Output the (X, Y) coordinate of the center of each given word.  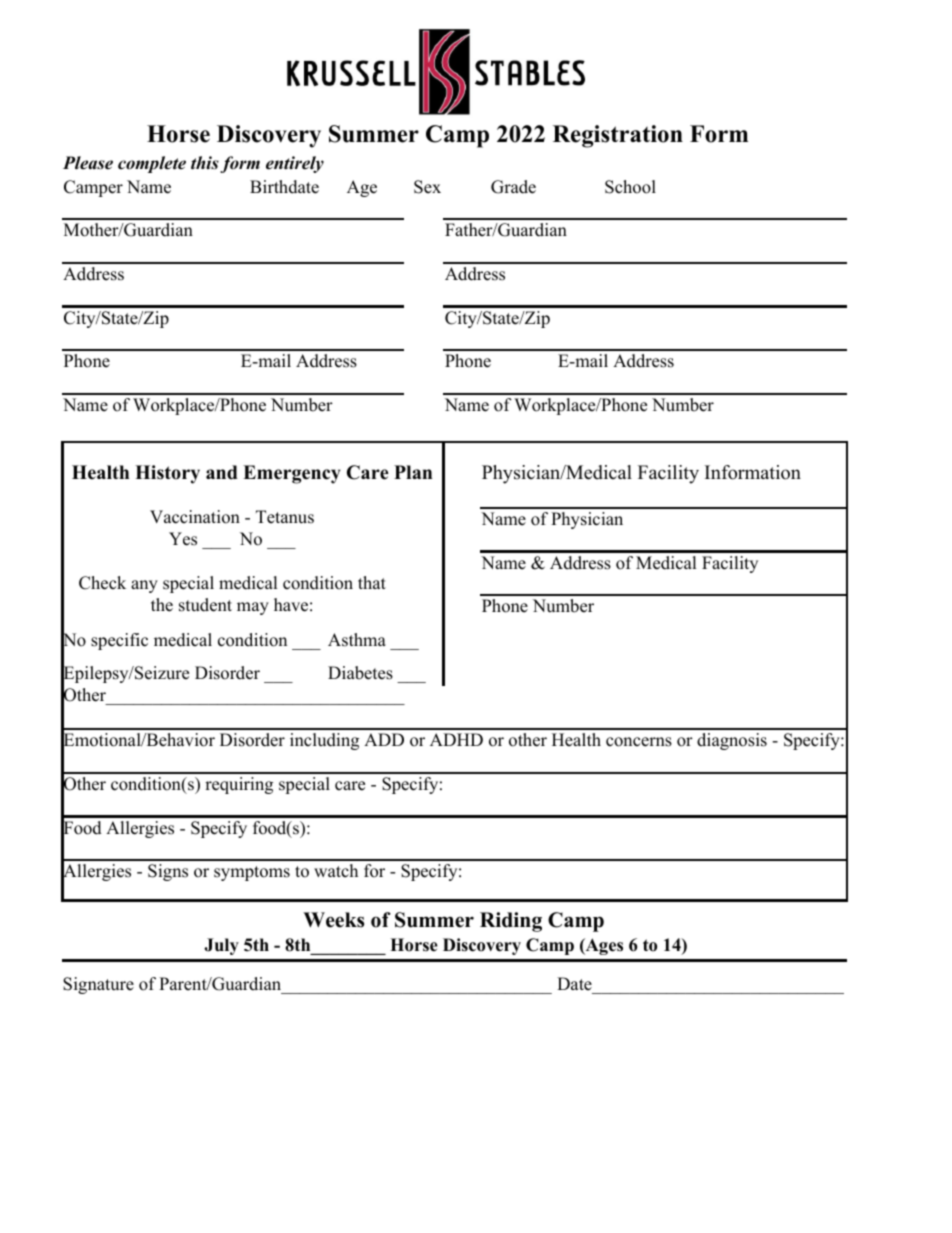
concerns (639, 742)
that (372, 582)
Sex (427, 187)
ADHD (456, 739)
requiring (239, 785)
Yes (183, 539)
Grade (513, 187)
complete (152, 164)
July (221, 946)
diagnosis (732, 741)
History (167, 474)
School (630, 187)
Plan (413, 472)
